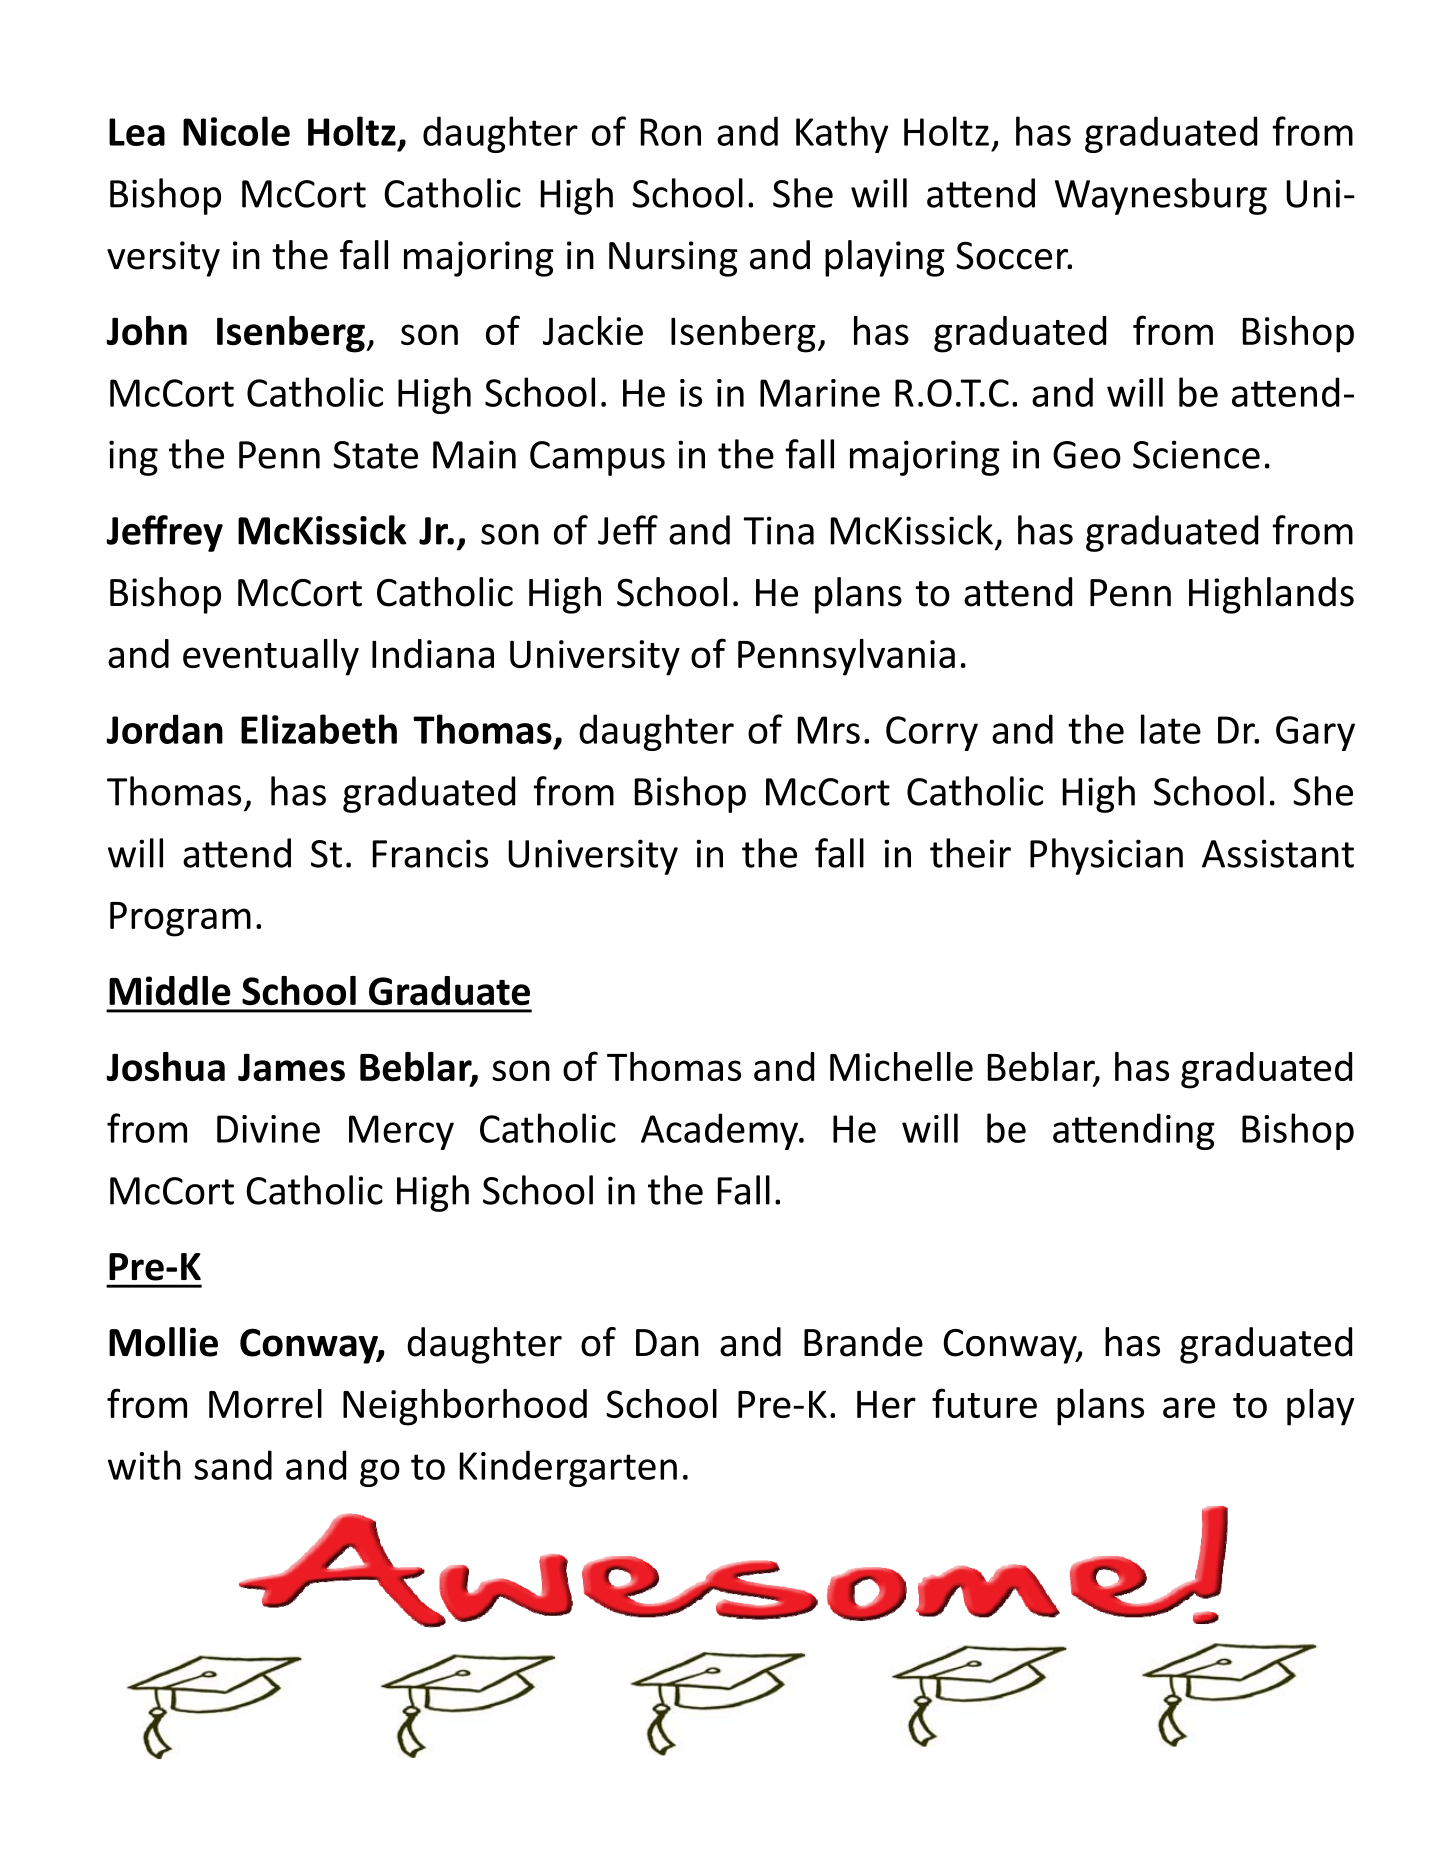 This screenshot has width=1445, height=1870. What do you see at coordinates (901, 1066) in the screenshot?
I see `Michelle` at bounding box center [901, 1066].
